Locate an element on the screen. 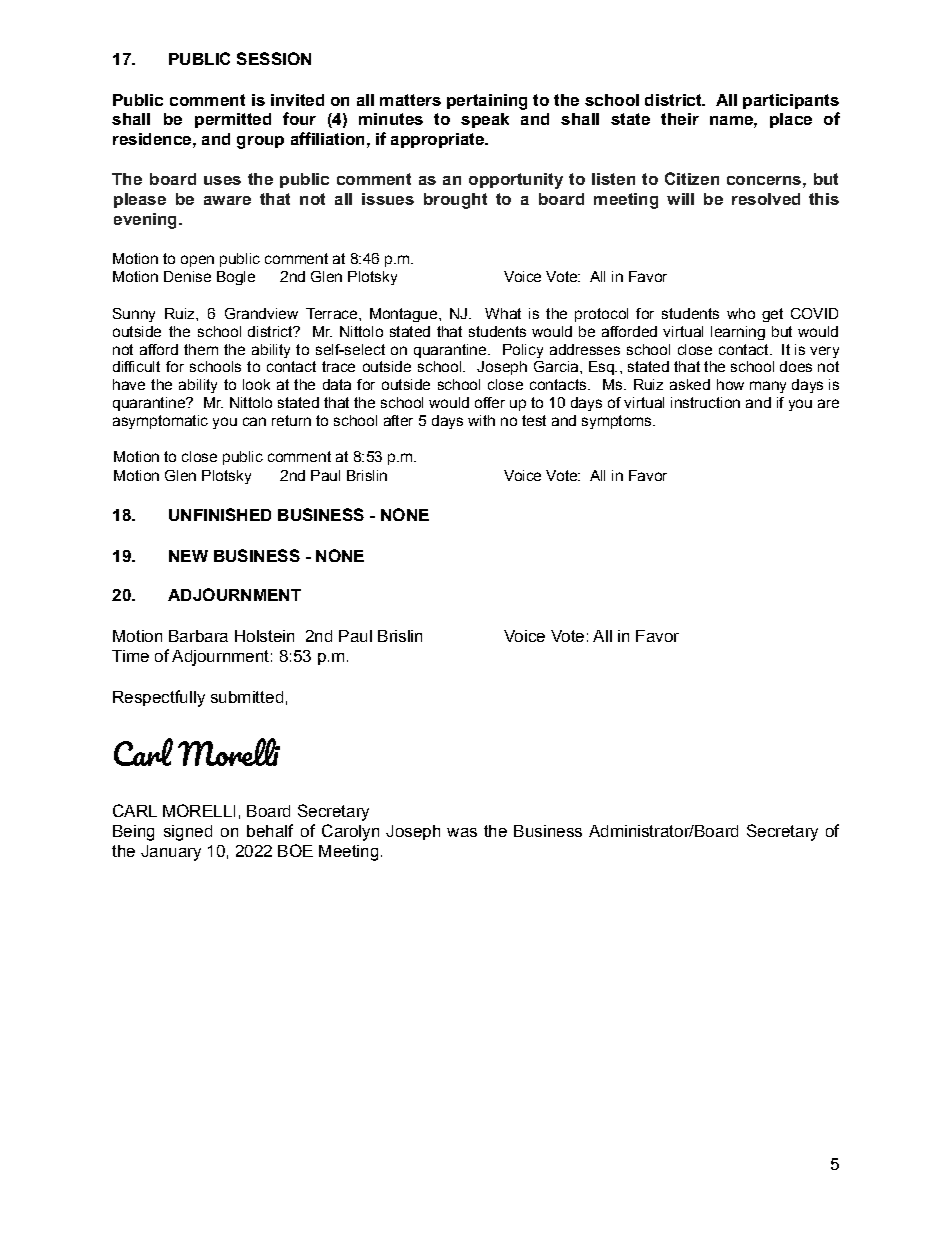  signed is located at coordinates (188, 833).
